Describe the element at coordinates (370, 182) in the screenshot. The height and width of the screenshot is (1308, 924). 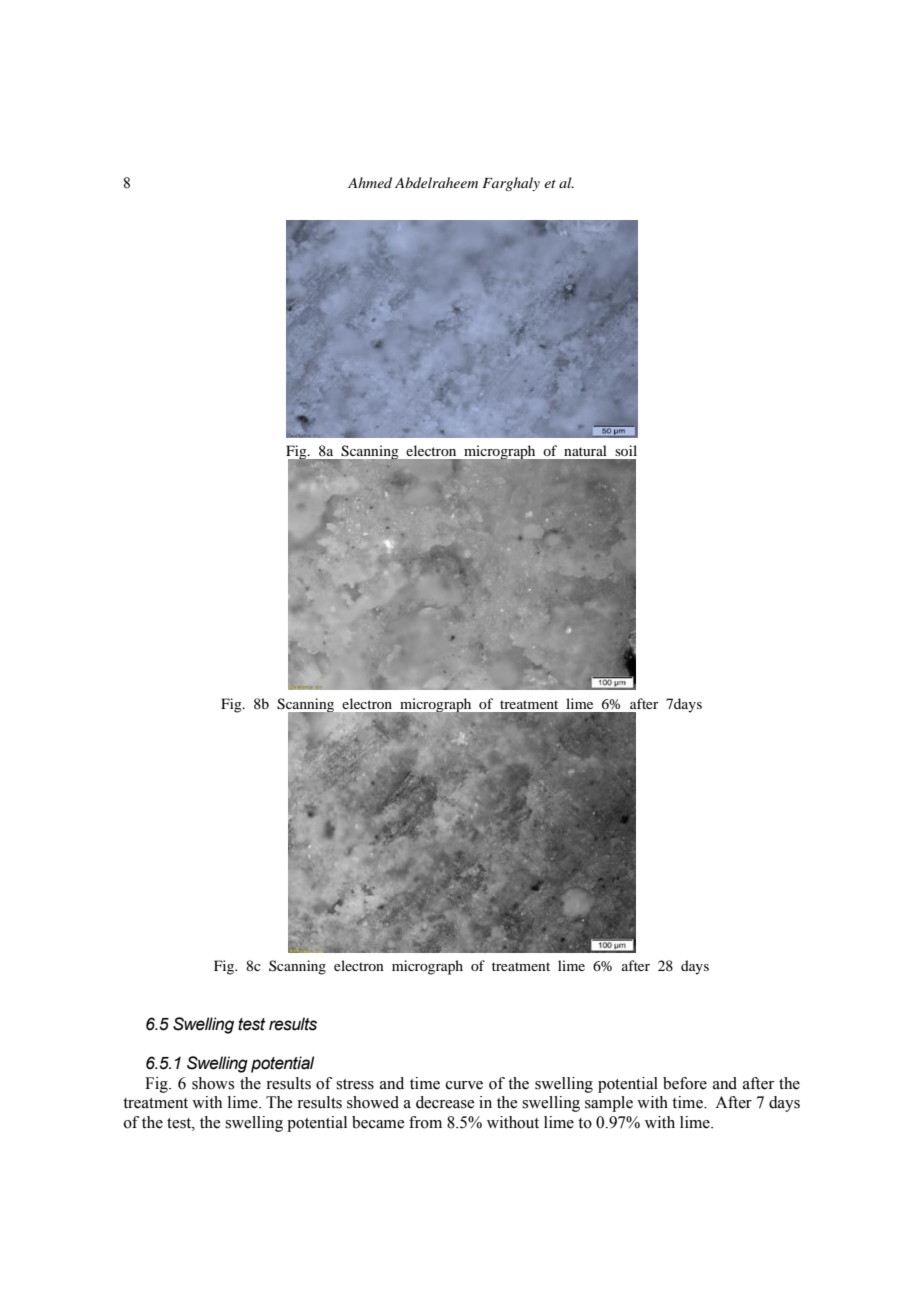
I see `Ahmed` at that location.
